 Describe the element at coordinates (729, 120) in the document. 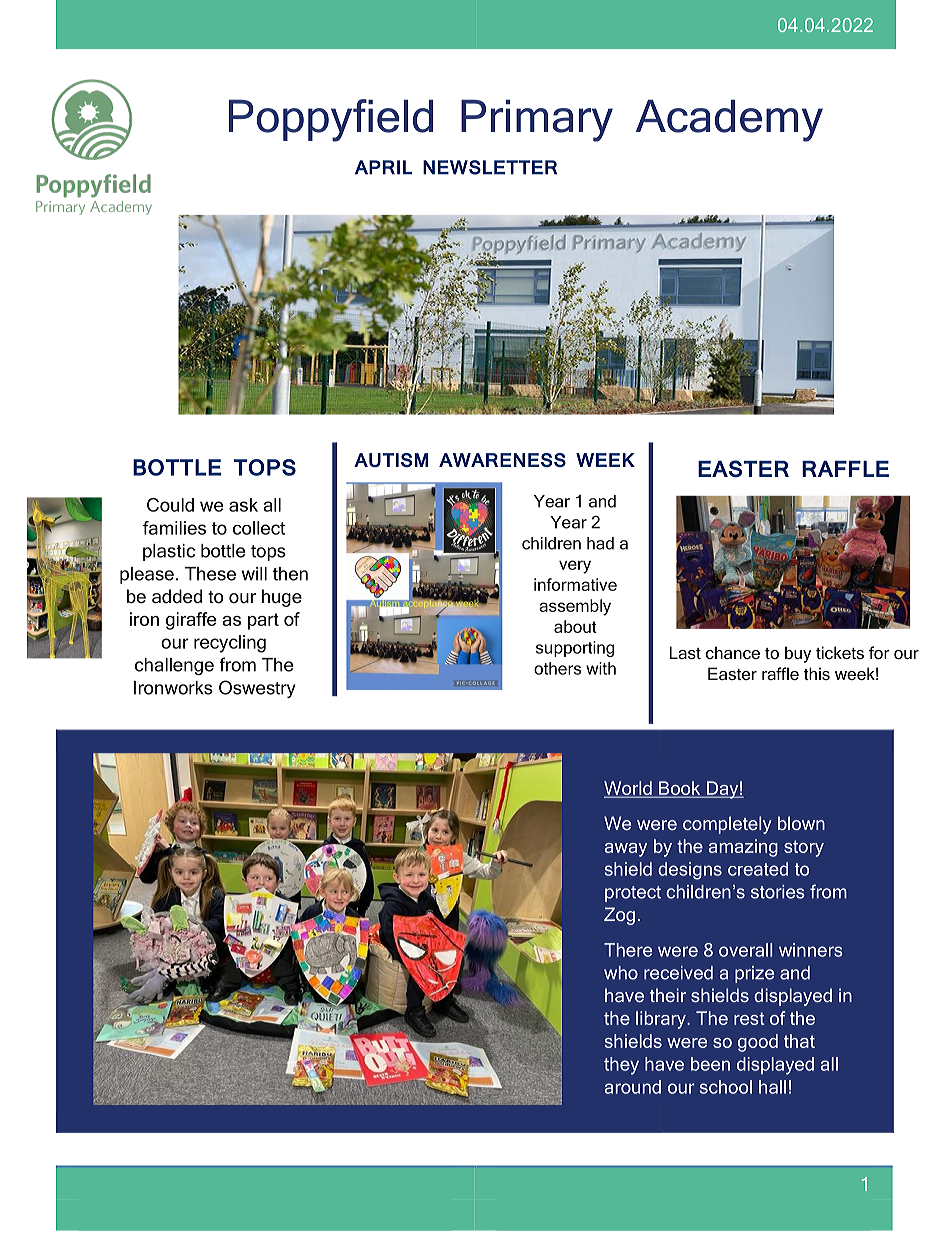

I see `Academy` at that location.
